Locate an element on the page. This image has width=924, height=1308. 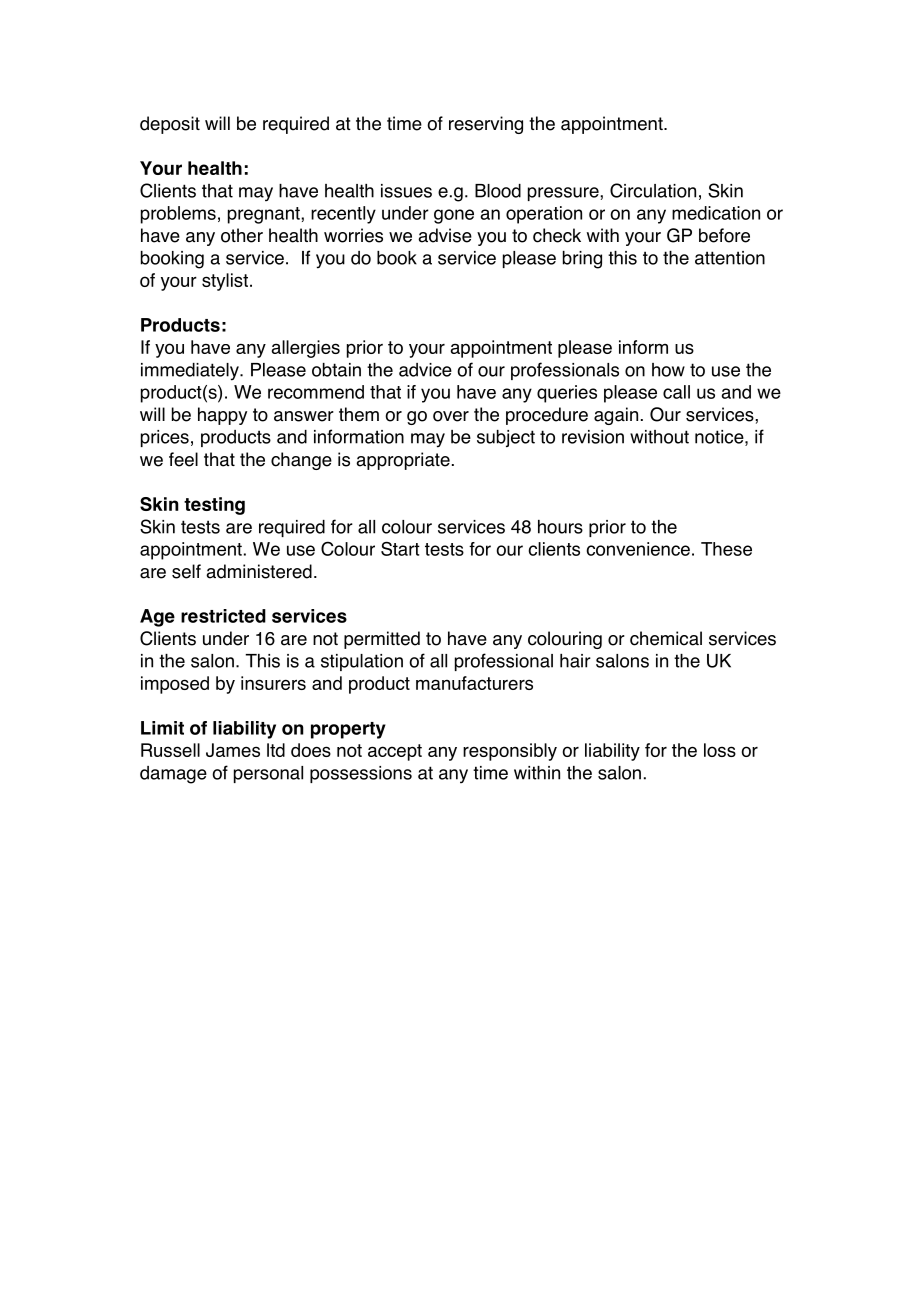
James is located at coordinates (233, 750).
